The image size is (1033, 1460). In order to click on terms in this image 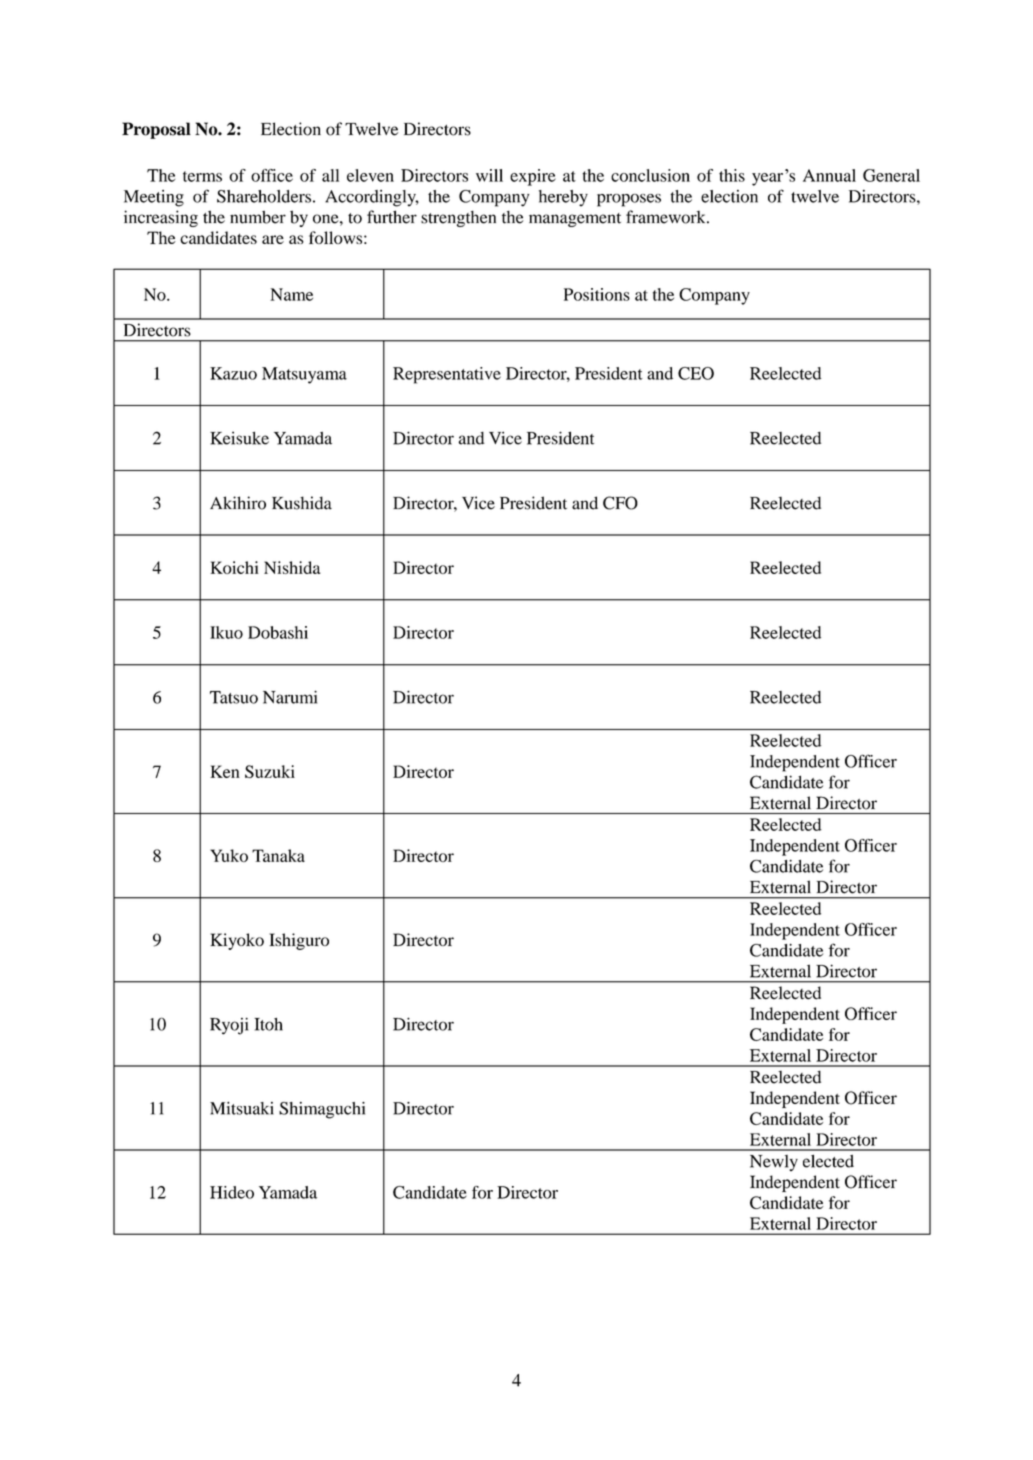, I will do `click(202, 176)`.
